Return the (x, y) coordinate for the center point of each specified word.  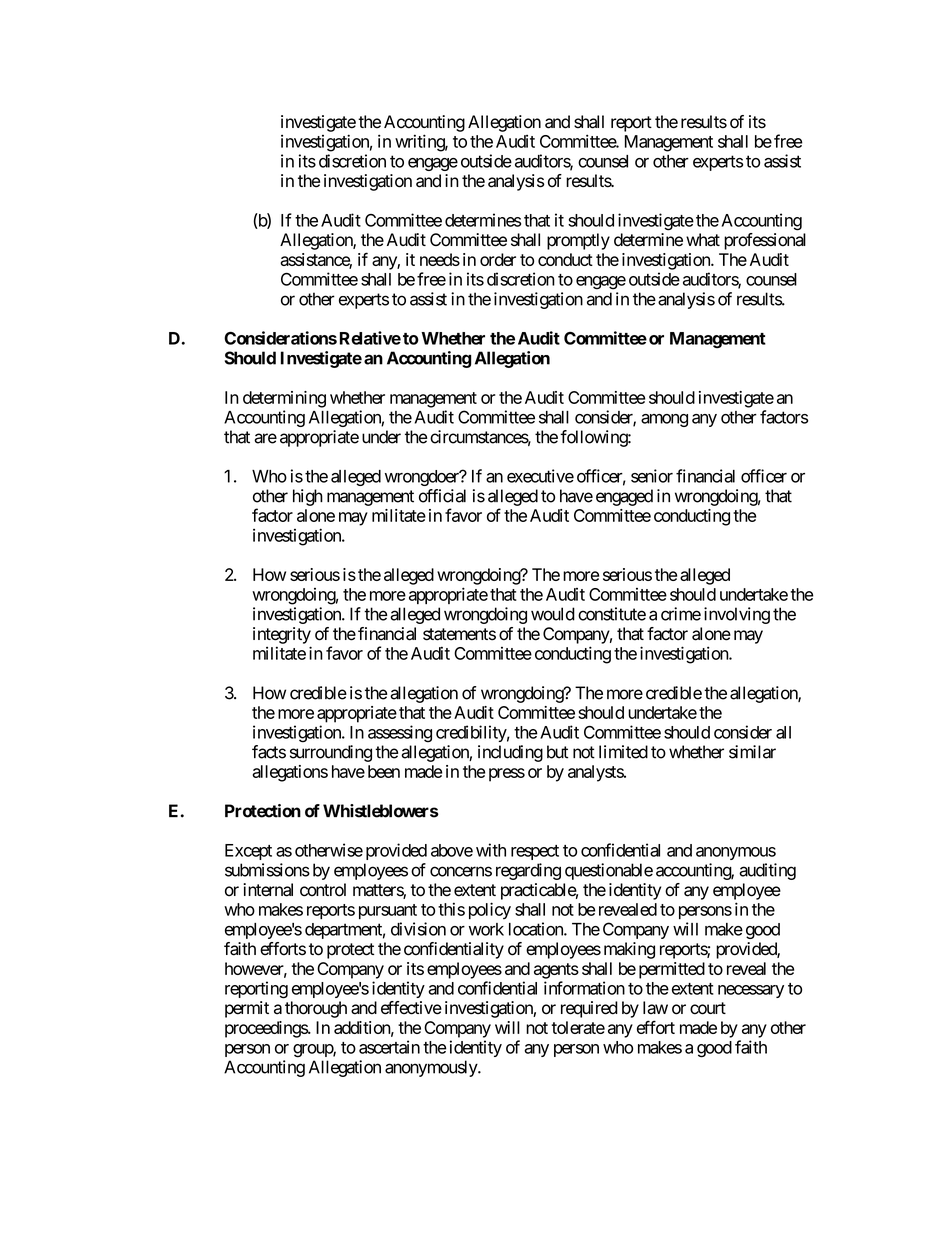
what (703, 240)
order (498, 259)
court (708, 1008)
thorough (316, 1009)
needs (440, 259)
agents (556, 971)
